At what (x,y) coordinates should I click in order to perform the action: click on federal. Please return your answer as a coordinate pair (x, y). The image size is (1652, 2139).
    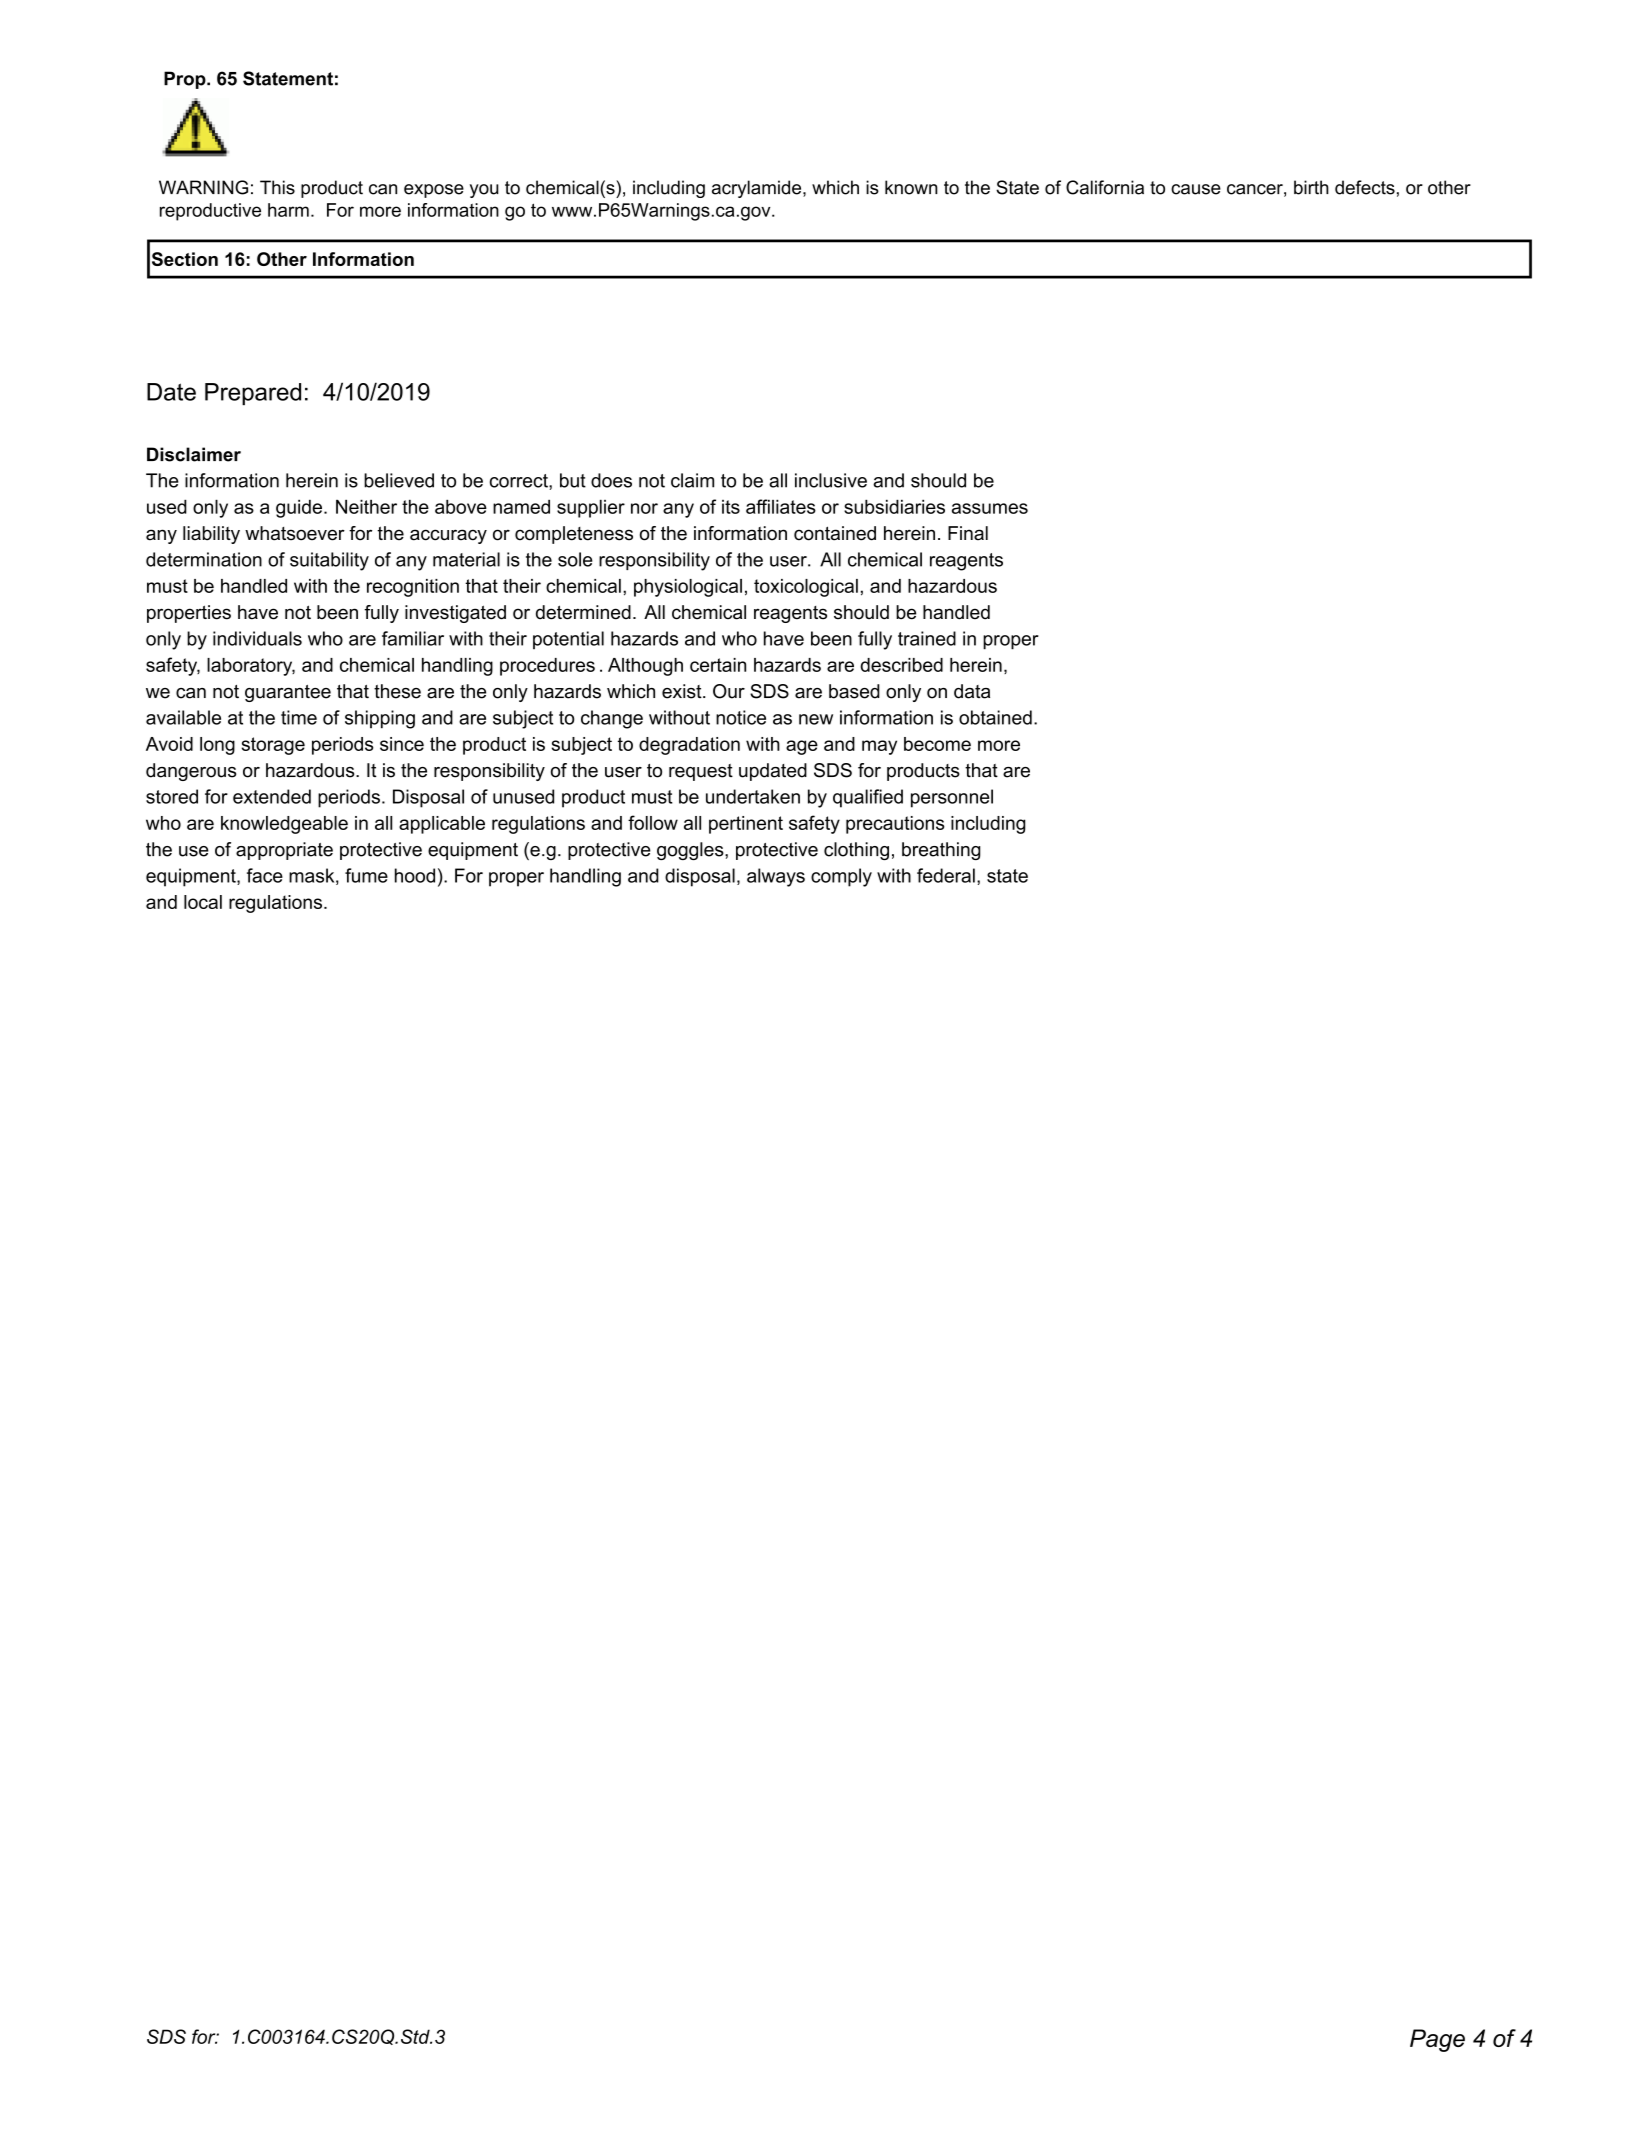
    Looking at the image, I should click on (946, 875).
